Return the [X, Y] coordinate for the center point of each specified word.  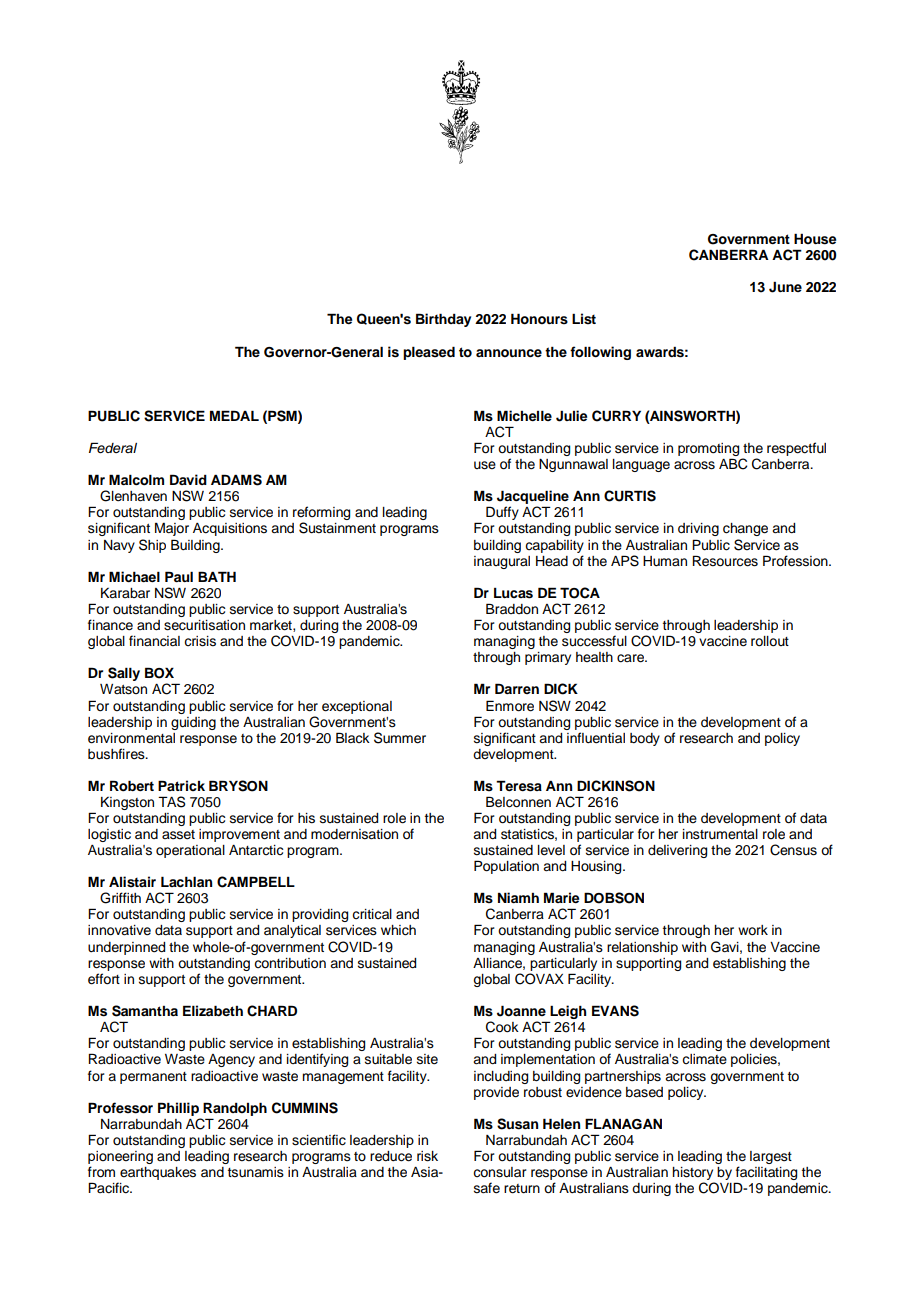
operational [190, 851]
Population [506, 867]
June [785, 287]
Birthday [443, 320]
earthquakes [158, 1173]
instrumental [720, 834]
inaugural [502, 562]
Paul [179, 576]
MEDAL [234, 415]
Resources [725, 561]
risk [427, 1156]
